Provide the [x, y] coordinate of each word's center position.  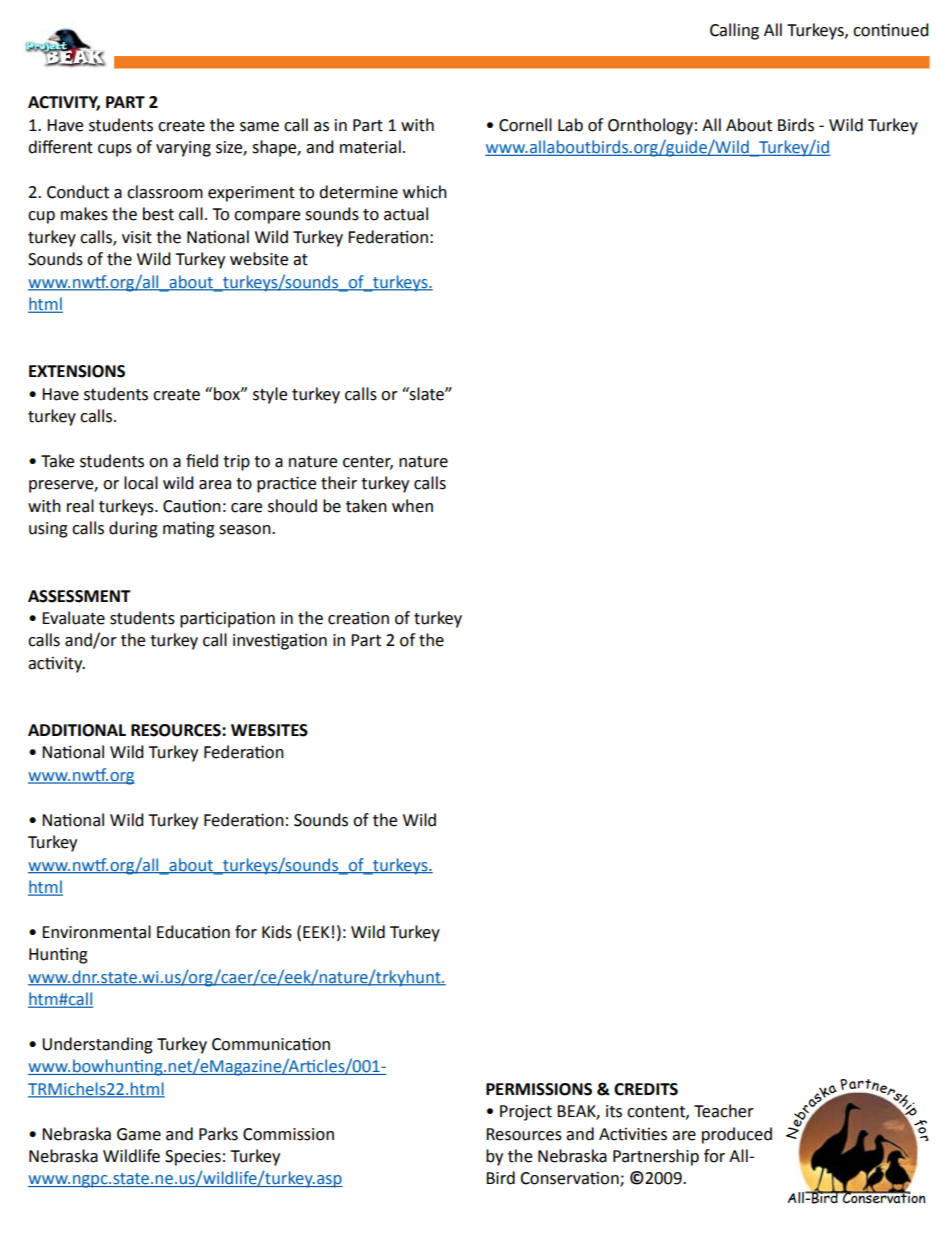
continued [891, 30]
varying [183, 149]
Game [139, 1134]
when [412, 506]
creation [358, 618]
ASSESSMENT [79, 596]
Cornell [525, 125]
